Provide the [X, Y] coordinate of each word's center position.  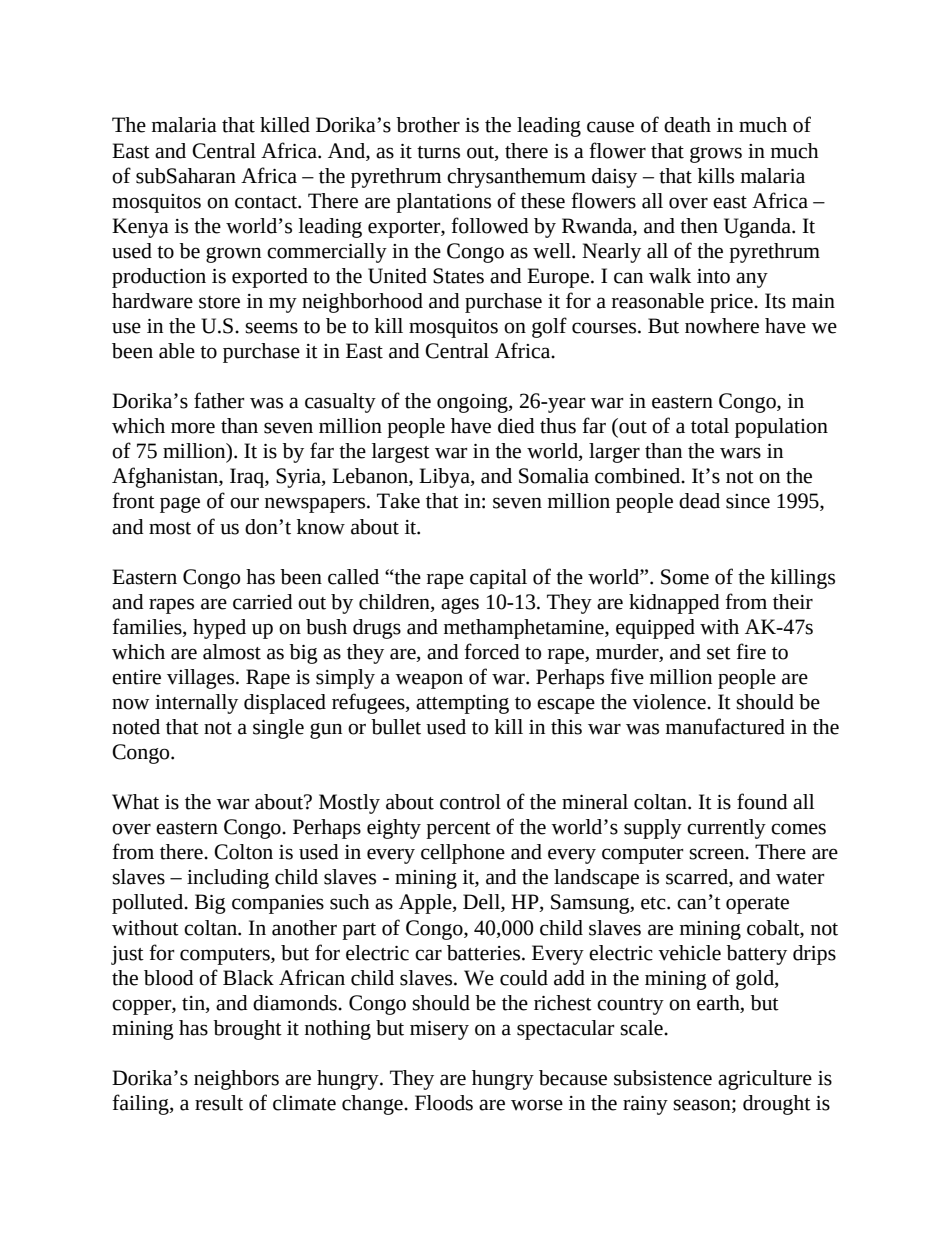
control [470, 802]
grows [716, 155]
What [135, 802]
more [193, 428]
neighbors [236, 1080]
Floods [444, 1103]
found [762, 801]
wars [740, 453]
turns [438, 152]
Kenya [140, 228]
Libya [445, 478]
